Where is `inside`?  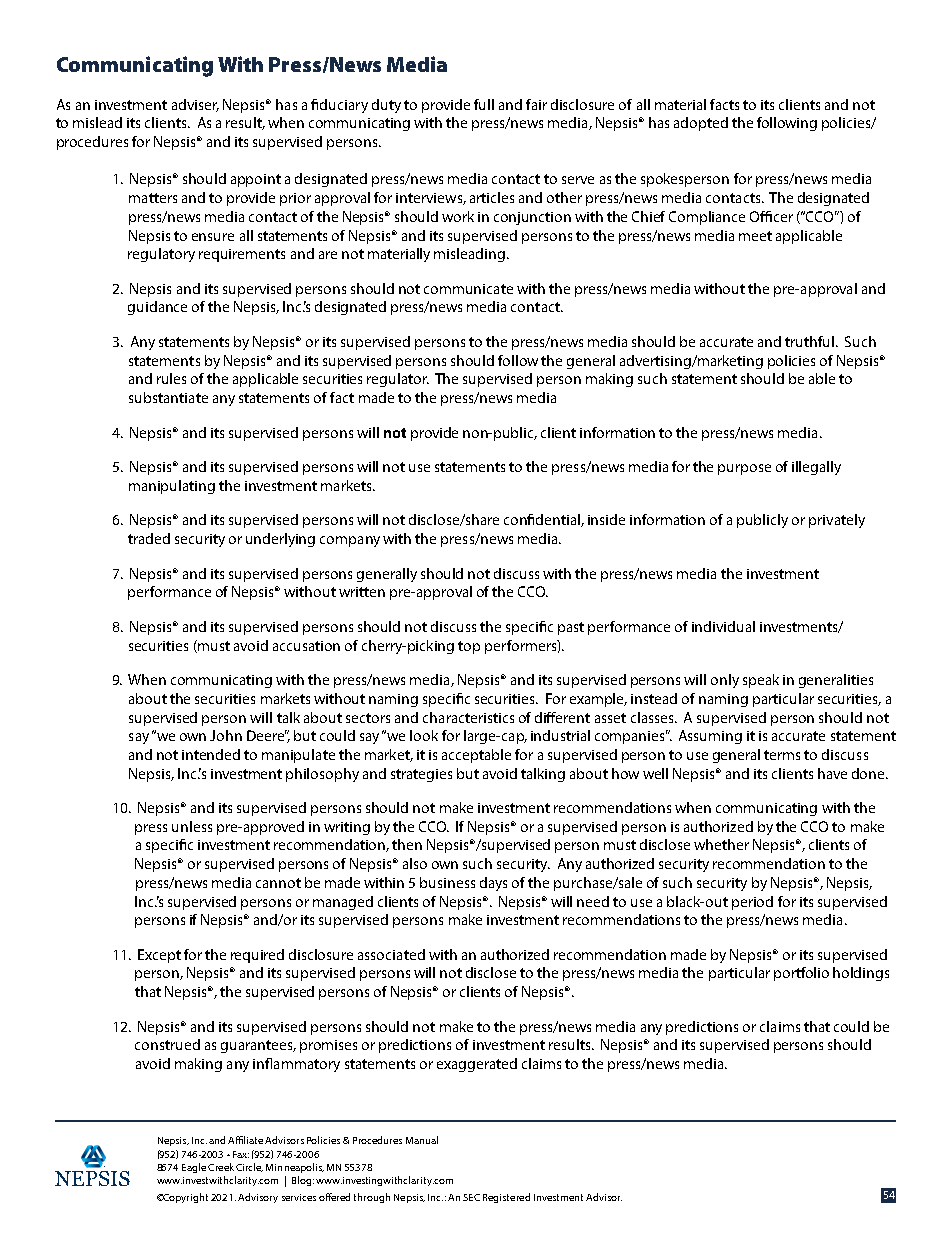 inside is located at coordinates (606, 519).
